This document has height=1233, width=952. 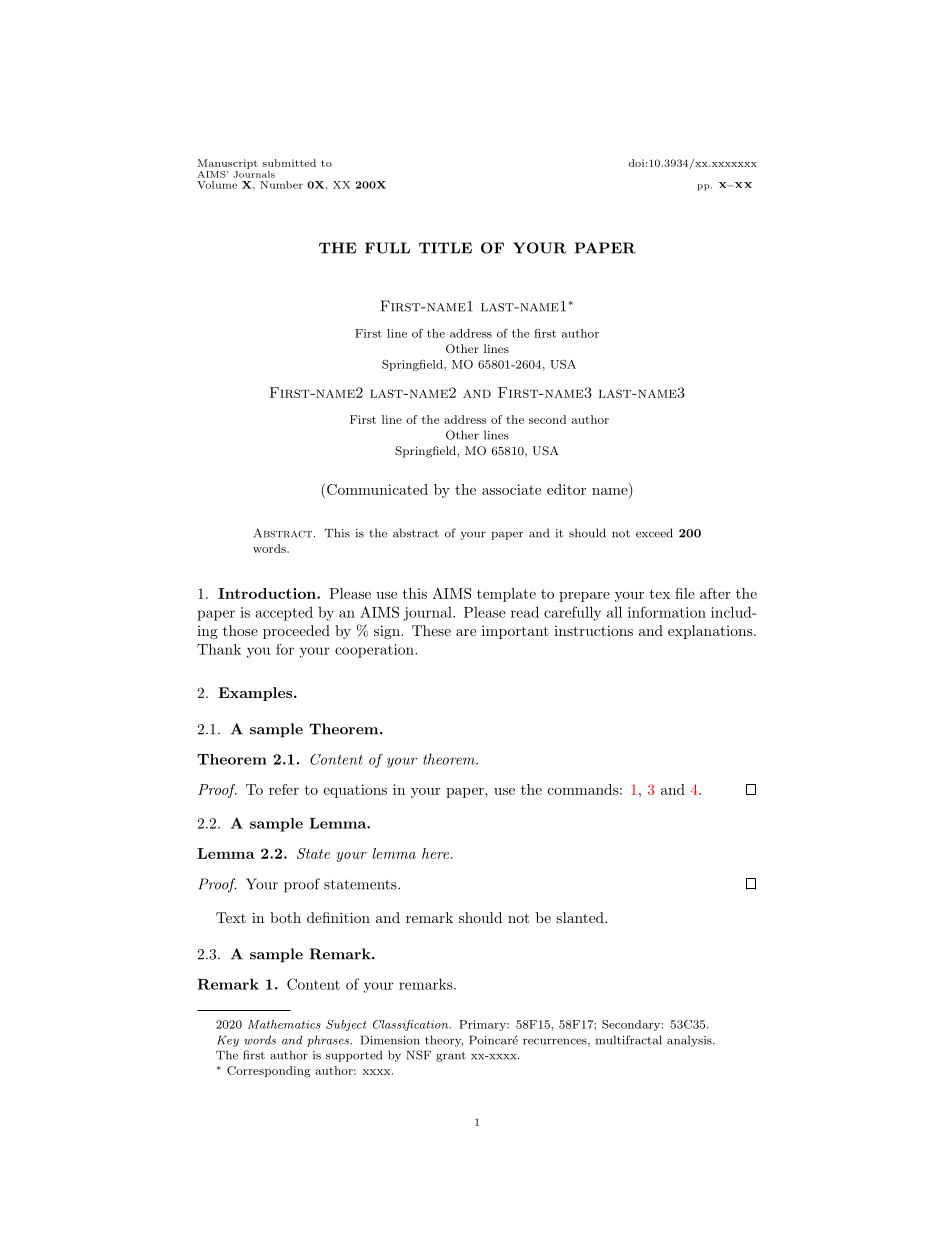 What do you see at coordinates (435, 853) in the document?
I see `here` at bounding box center [435, 853].
